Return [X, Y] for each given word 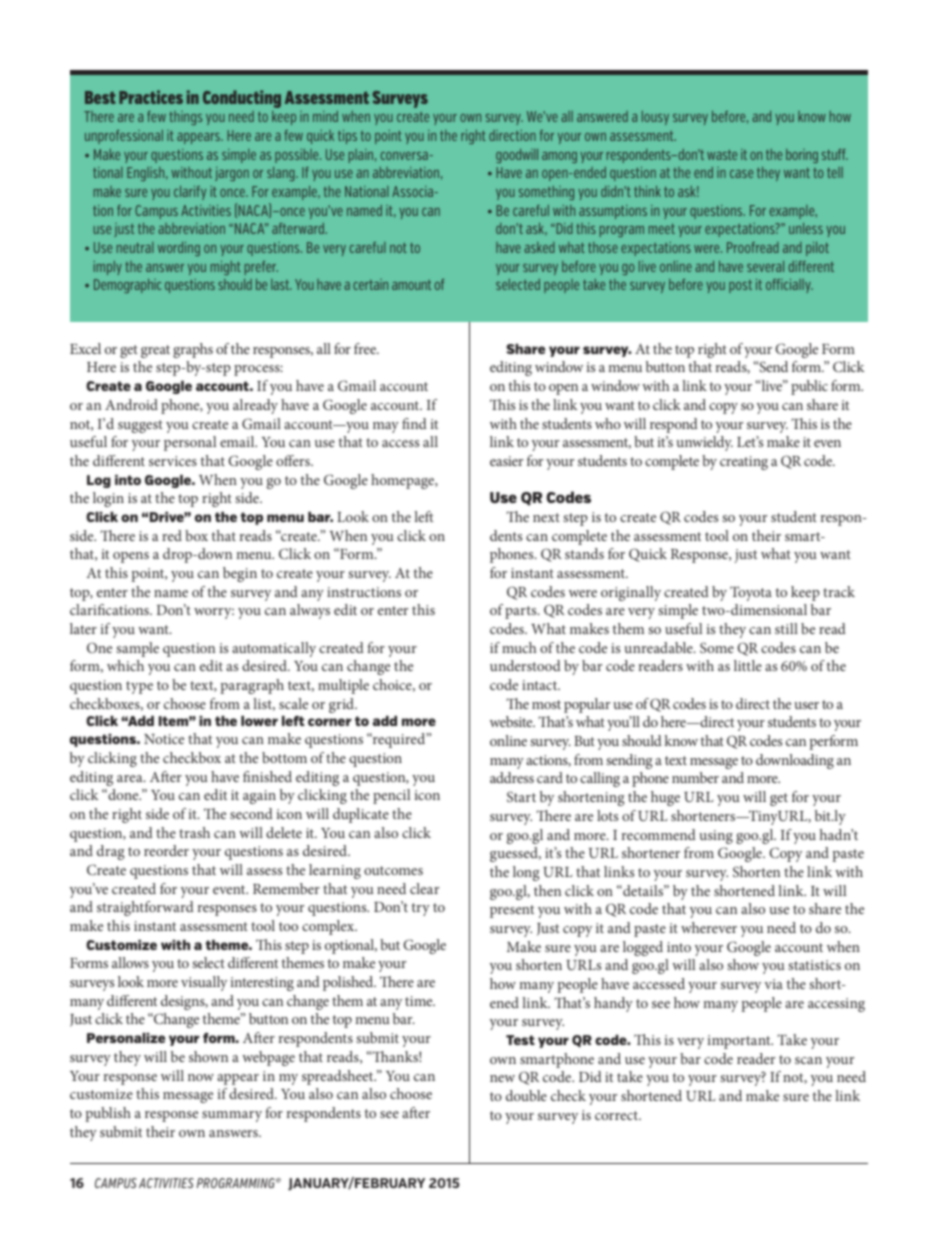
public [809, 387]
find [414, 423]
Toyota [751, 593]
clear [424, 888]
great [155, 351]
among [559, 157]
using [716, 837]
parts [522, 612]
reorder [166, 850]
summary [232, 1116]
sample [137, 649]
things [185, 118]
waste [722, 155]
